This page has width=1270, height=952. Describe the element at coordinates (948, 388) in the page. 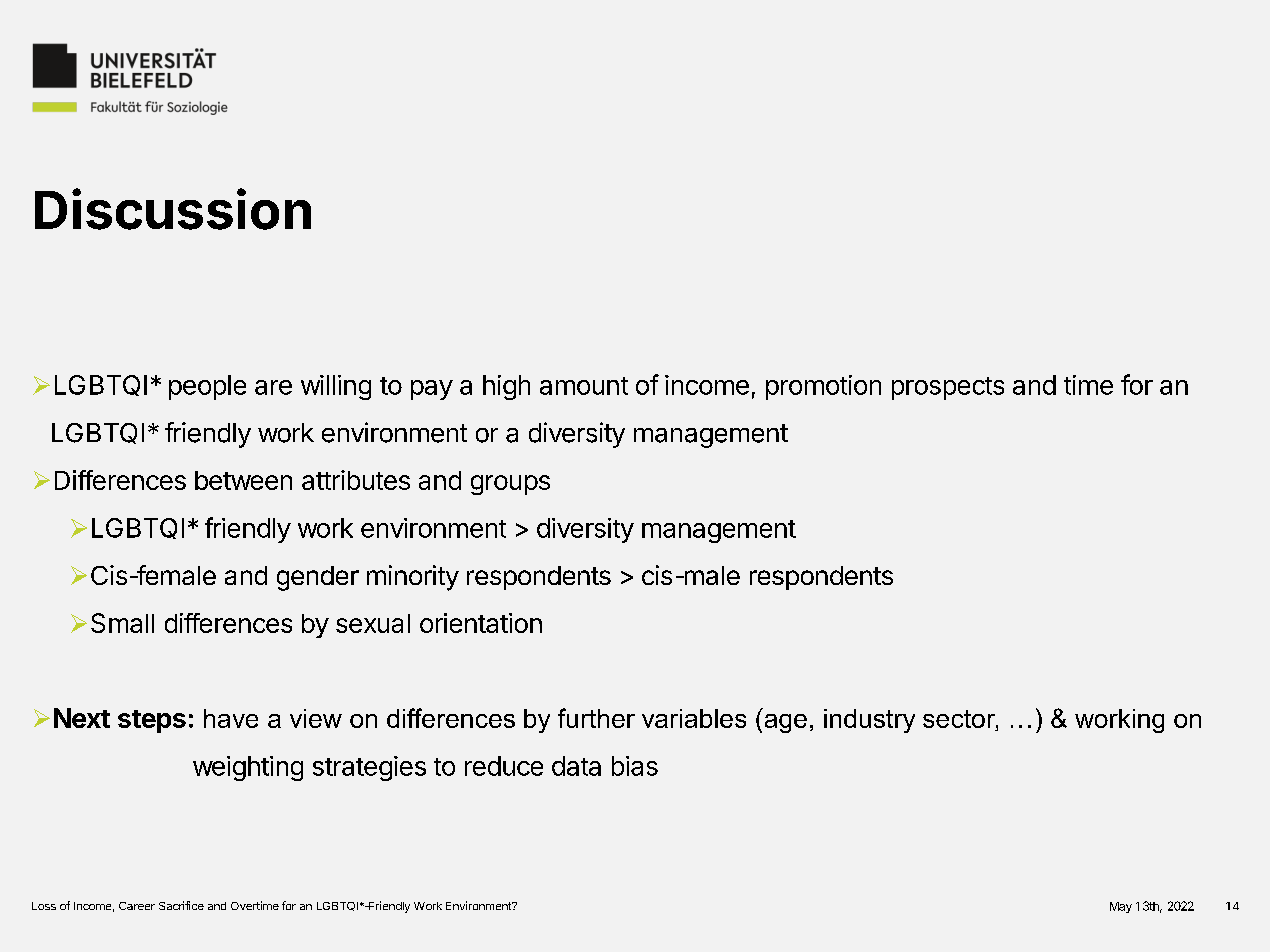

I see `prospects` at that location.
